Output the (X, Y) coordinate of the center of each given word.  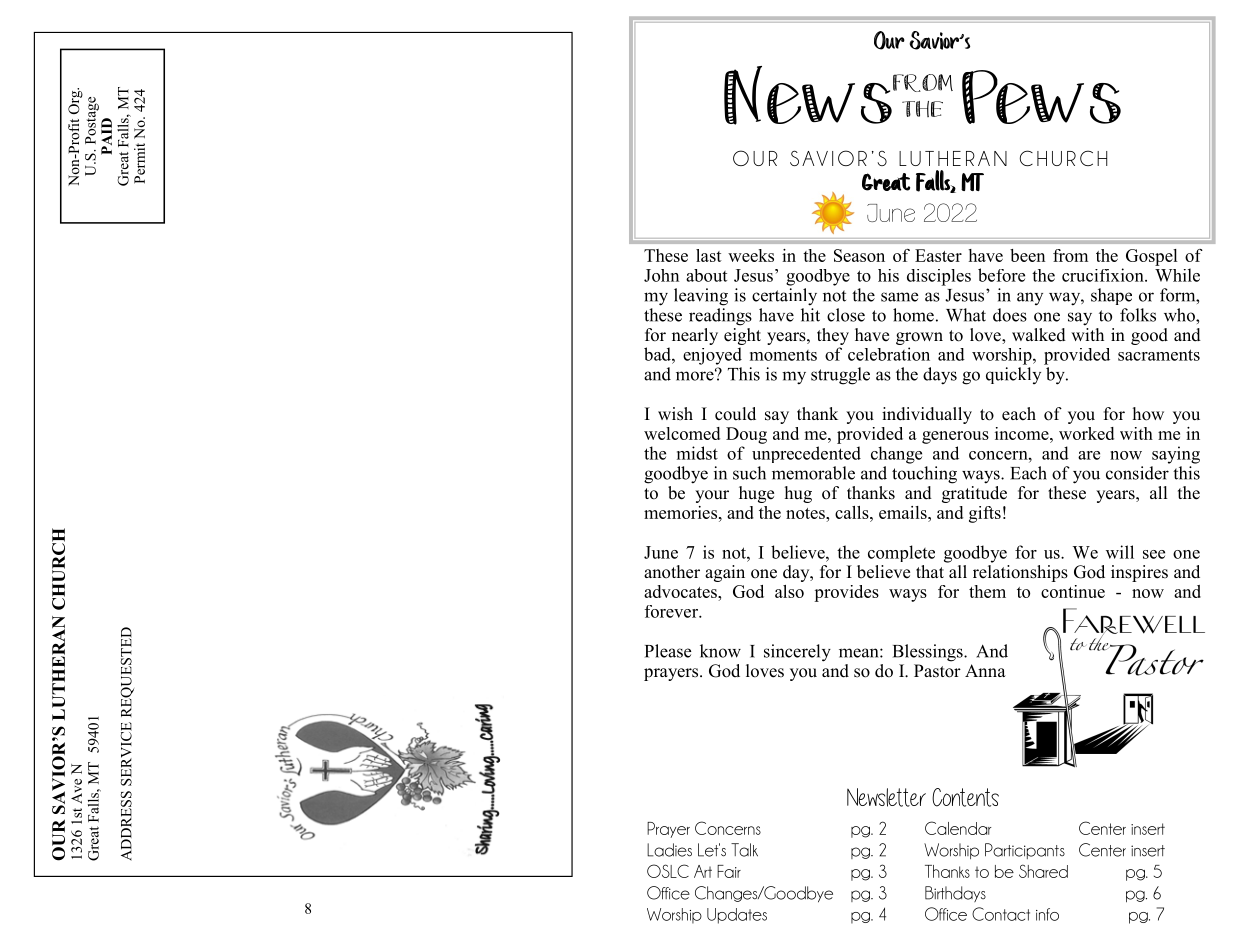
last (709, 255)
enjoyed (712, 356)
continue (1073, 591)
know (720, 651)
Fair (729, 871)
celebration (889, 354)
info (1047, 914)
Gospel (1152, 257)
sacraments (1159, 355)
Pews (1041, 97)
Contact (1001, 914)
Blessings (929, 653)
